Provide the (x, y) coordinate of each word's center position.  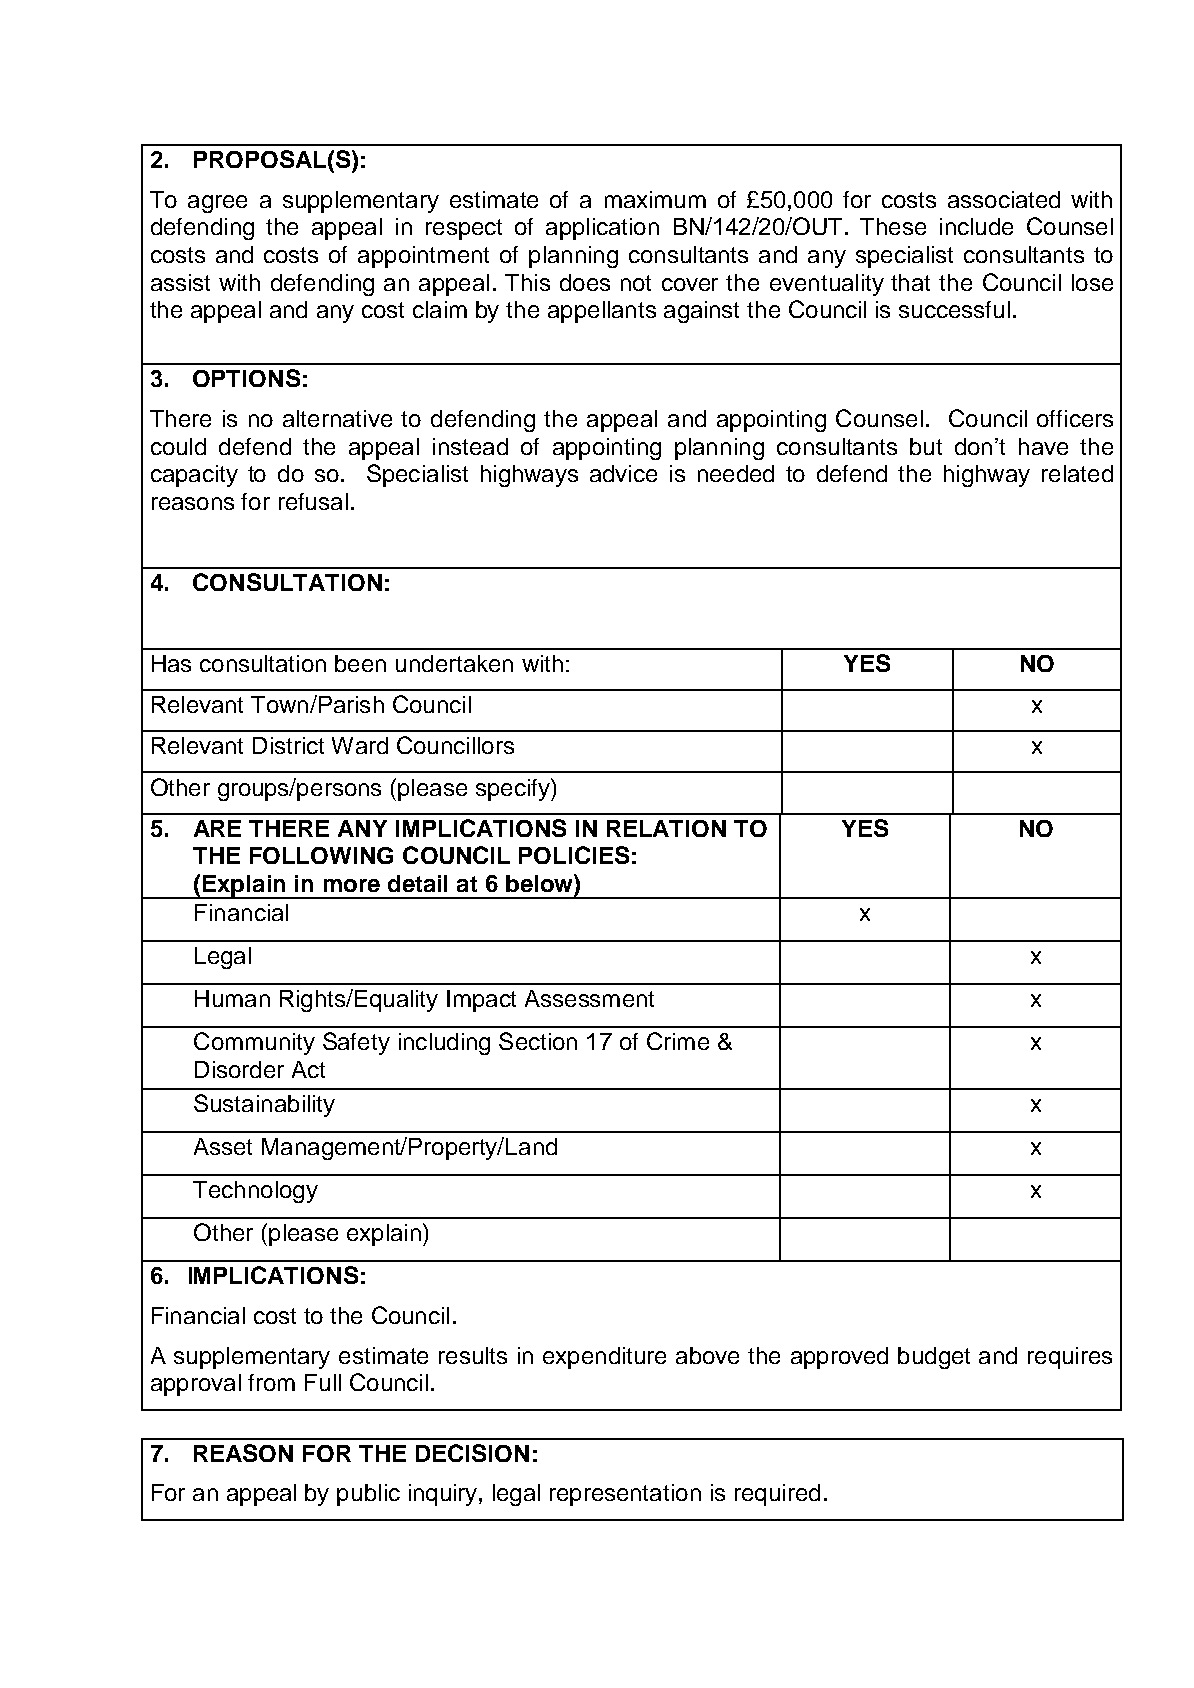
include (976, 226)
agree (217, 204)
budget (934, 1358)
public (368, 1495)
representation (625, 1495)
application (602, 229)
